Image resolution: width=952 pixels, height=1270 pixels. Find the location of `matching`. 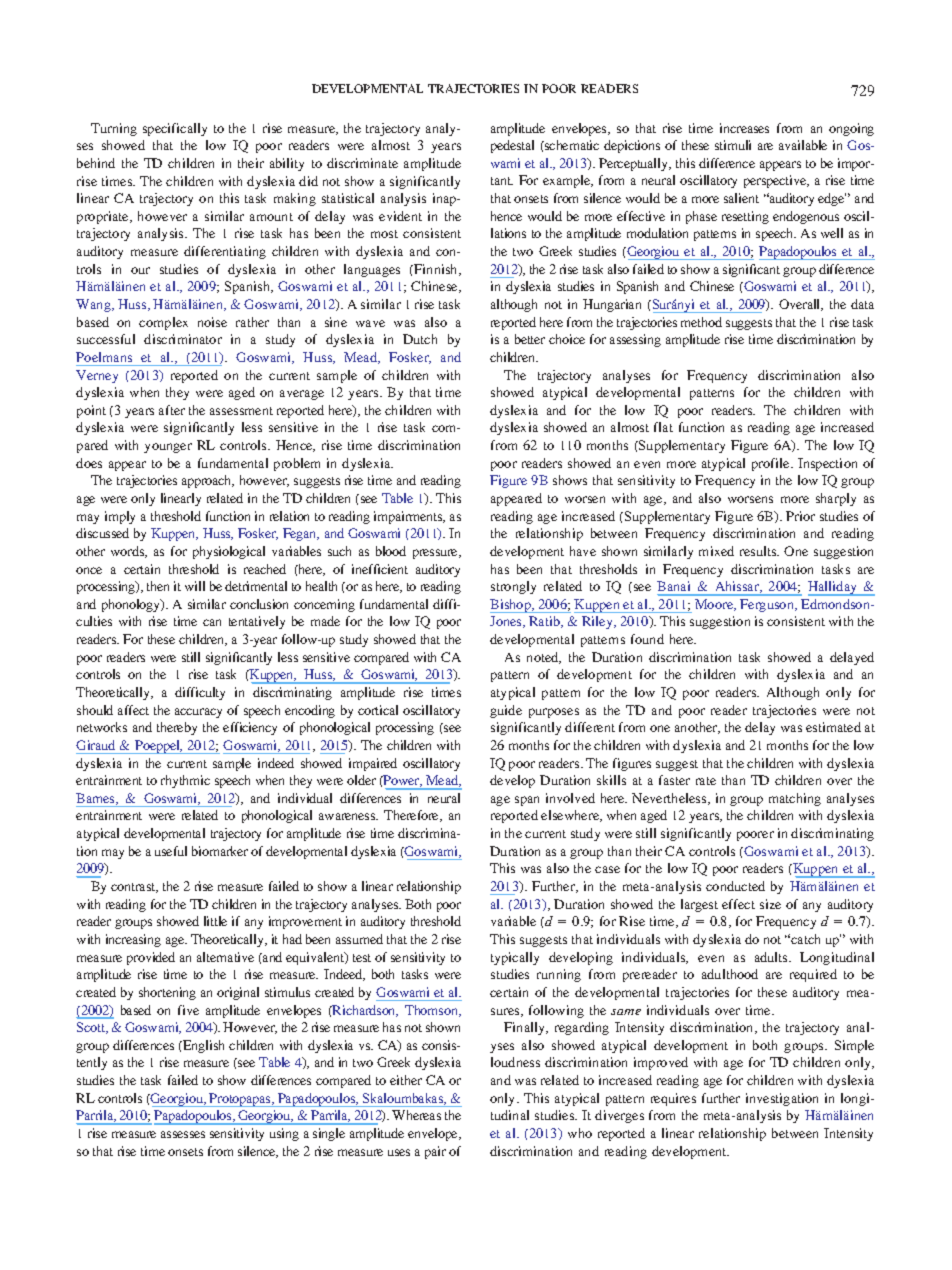

matching is located at coordinates (795, 799).
